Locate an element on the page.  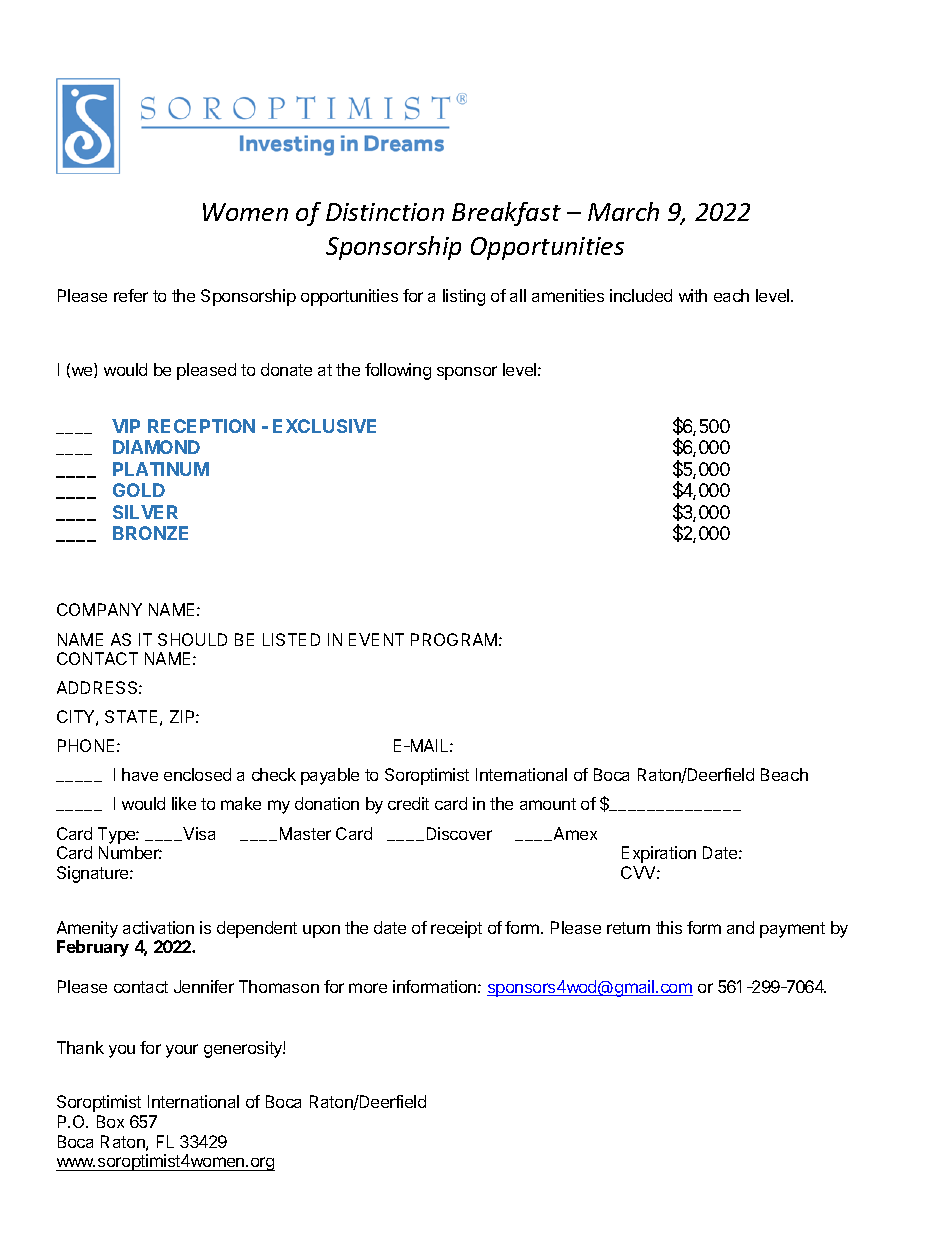
included is located at coordinates (641, 295).
